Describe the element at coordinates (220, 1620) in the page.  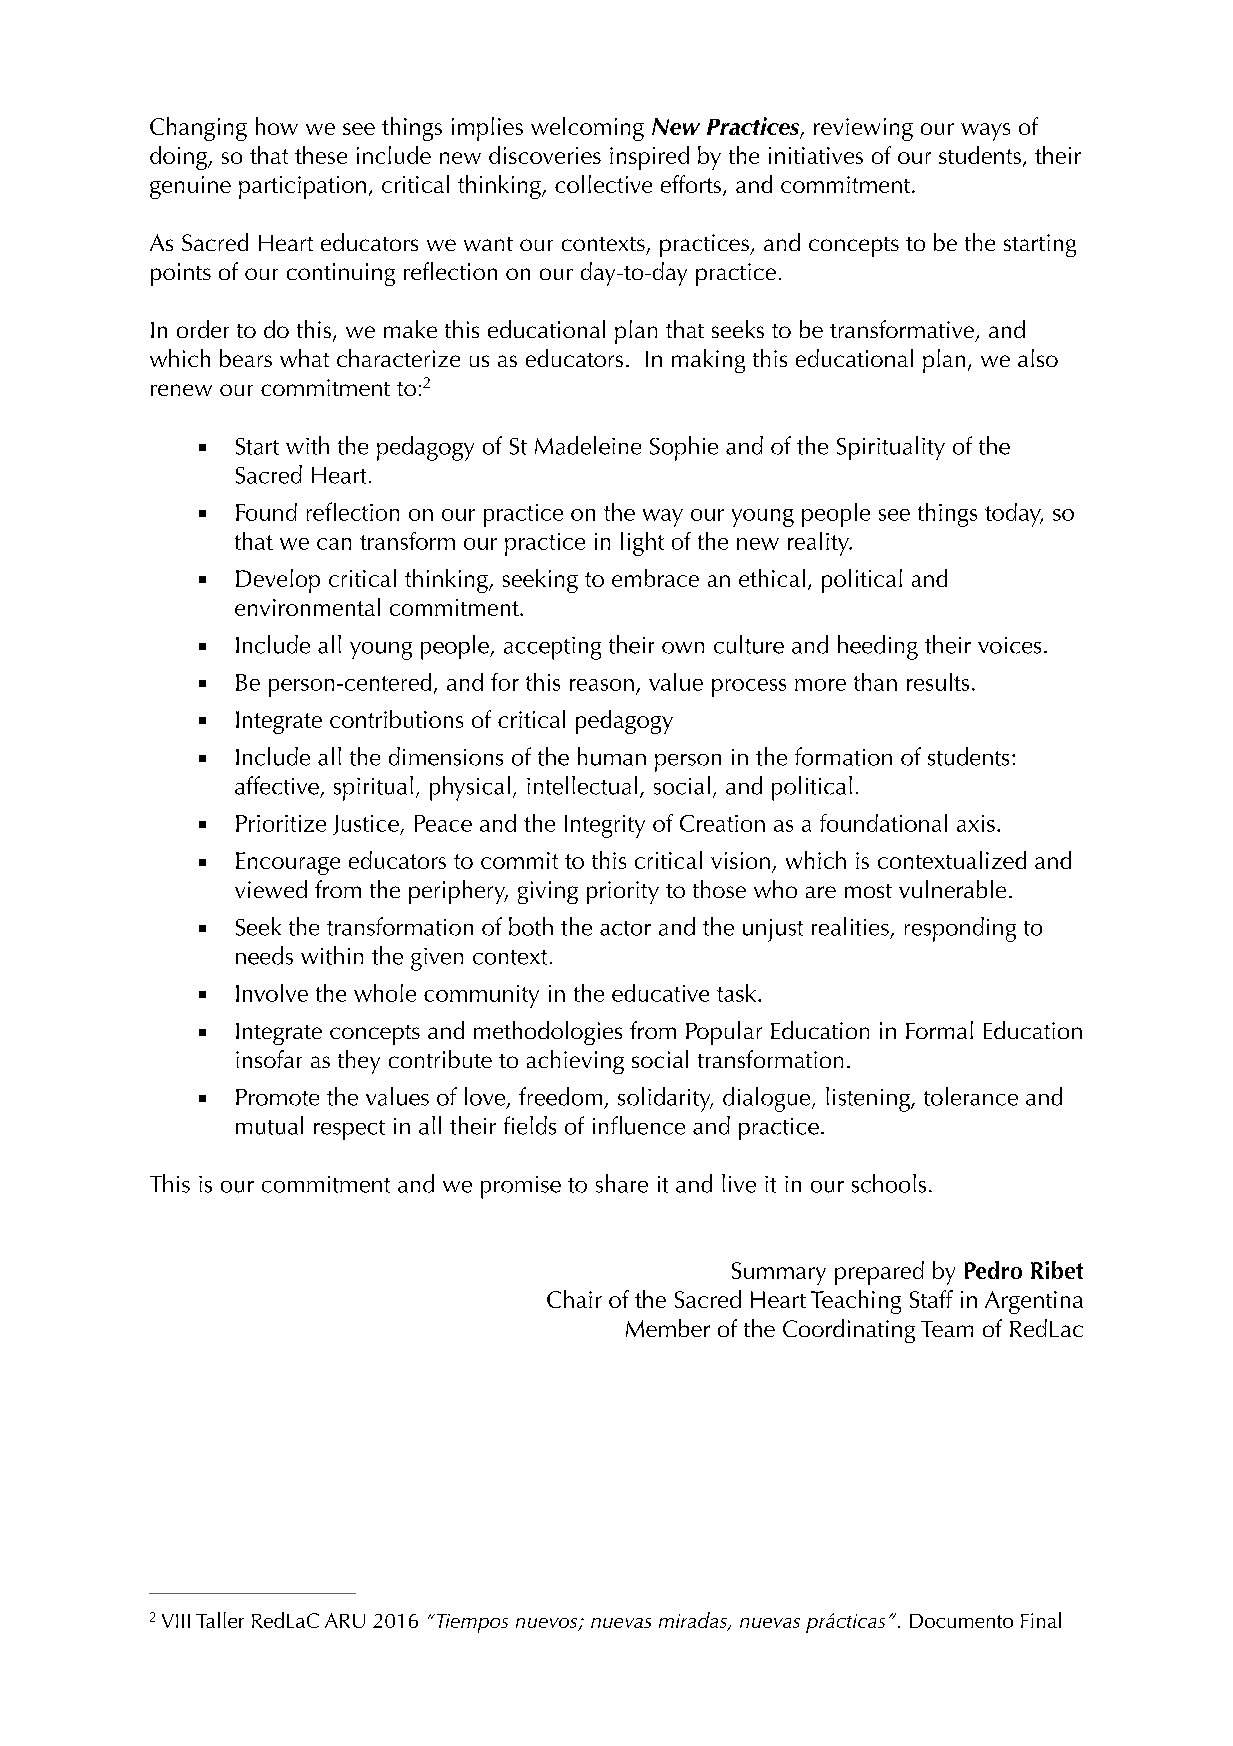
I see `Taller` at that location.
